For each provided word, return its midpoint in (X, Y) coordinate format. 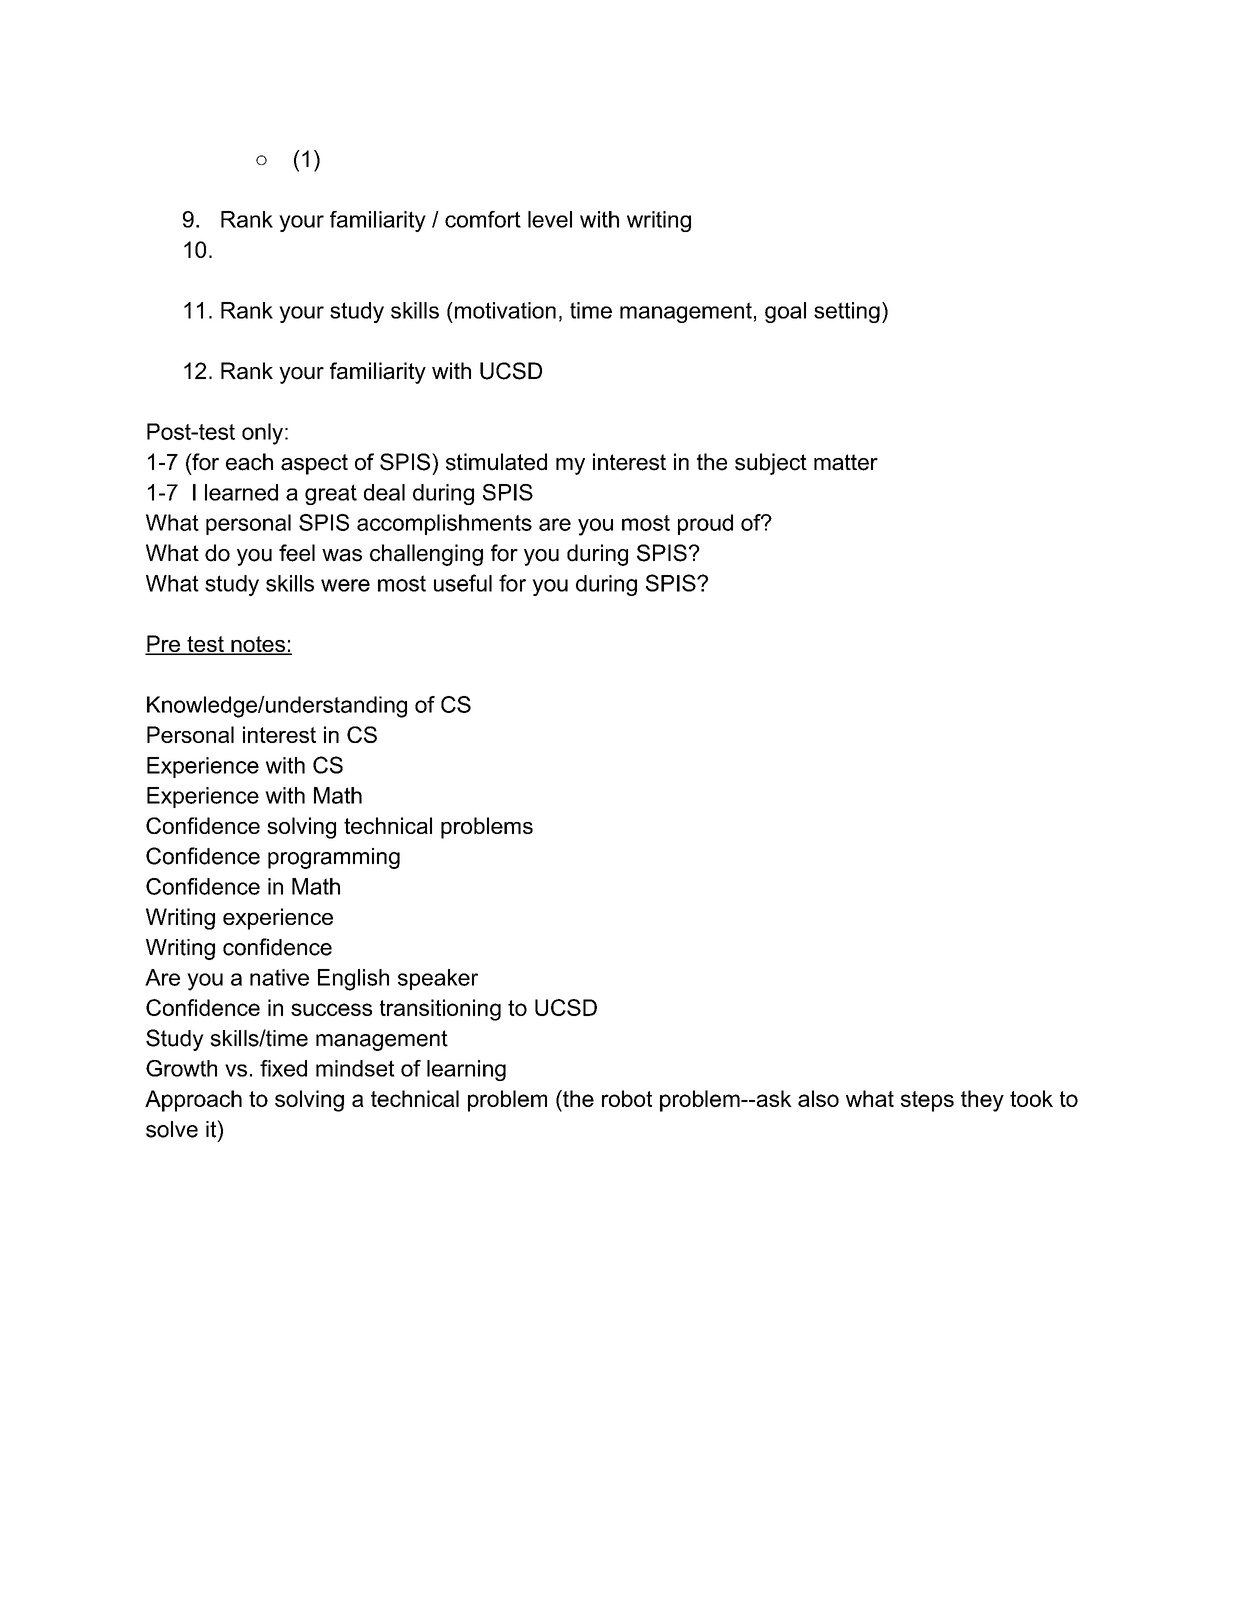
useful (463, 583)
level (550, 219)
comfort (483, 219)
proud (705, 524)
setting (847, 312)
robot (627, 1098)
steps (927, 1101)
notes (258, 645)
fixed (283, 1068)
